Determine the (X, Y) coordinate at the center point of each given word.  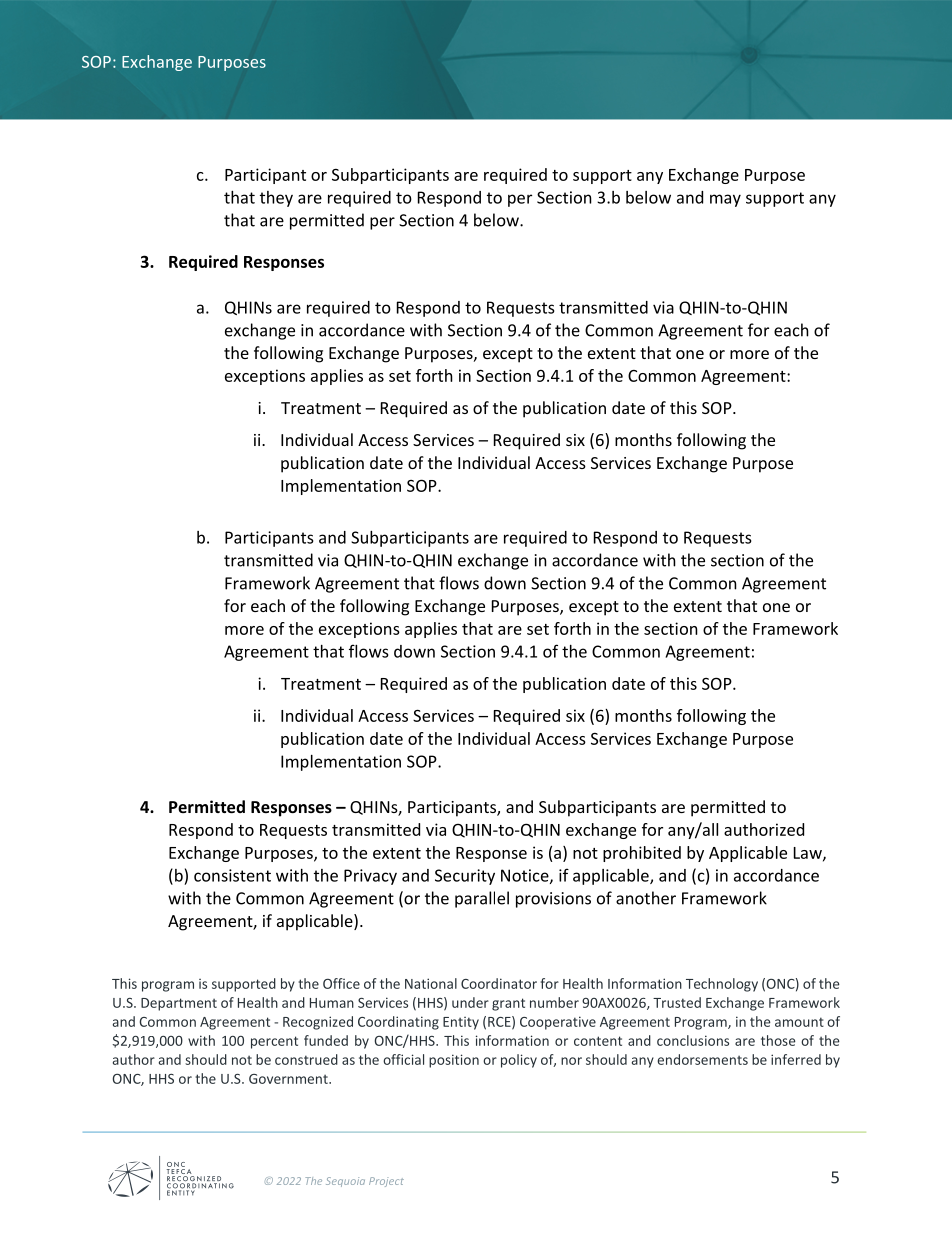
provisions (553, 900)
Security (465, 877)
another (646, 898)
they (276, 199)
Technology (722, 985)
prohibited (642, 854)
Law (809, 854)
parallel (482, 899)
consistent (232, 875)
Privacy (370, 877)
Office (341, 983)
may (725, 200)
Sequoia (345, 1182)
